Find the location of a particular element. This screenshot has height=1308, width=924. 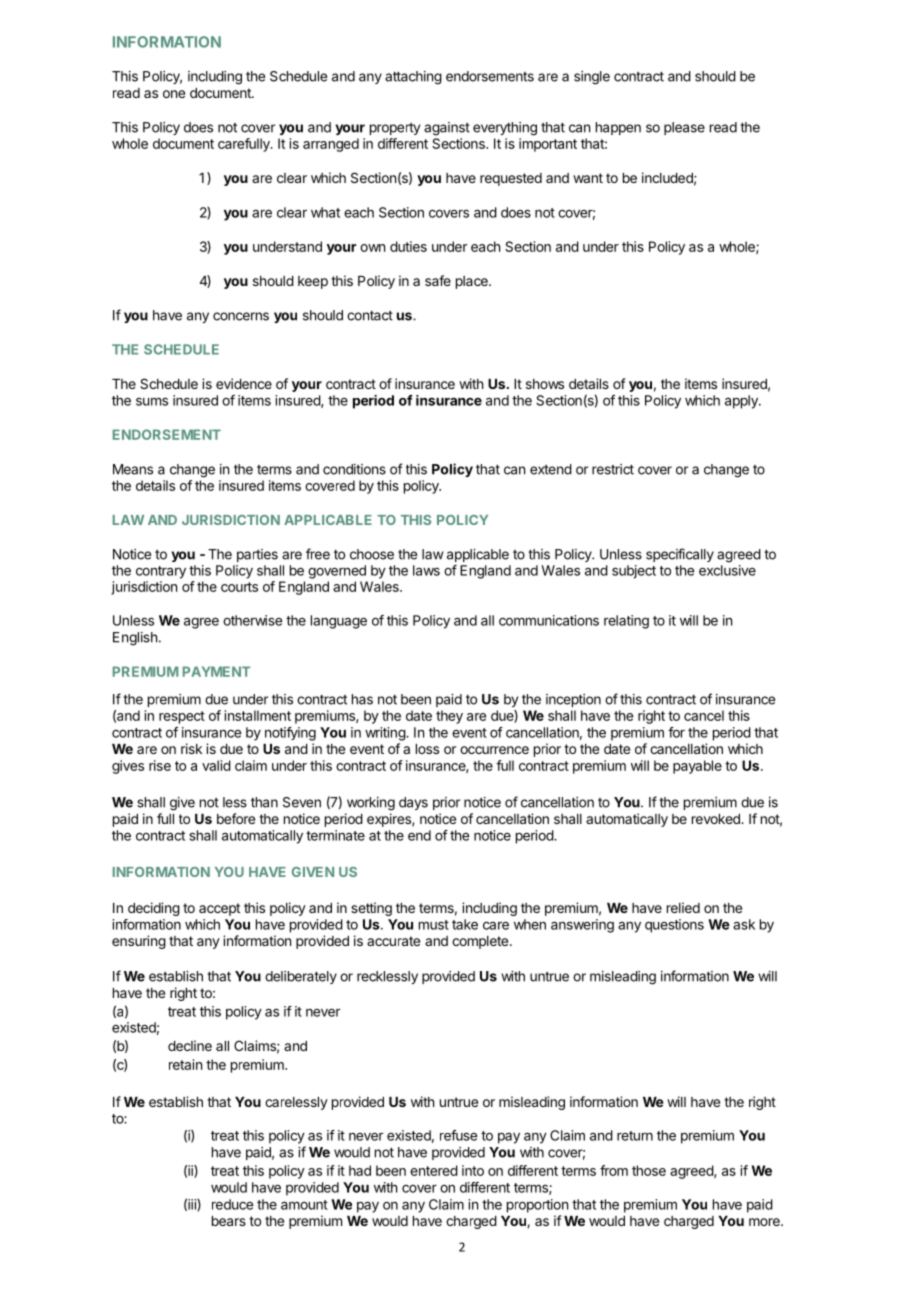

reduce is located at coordinates (232, 1204).
